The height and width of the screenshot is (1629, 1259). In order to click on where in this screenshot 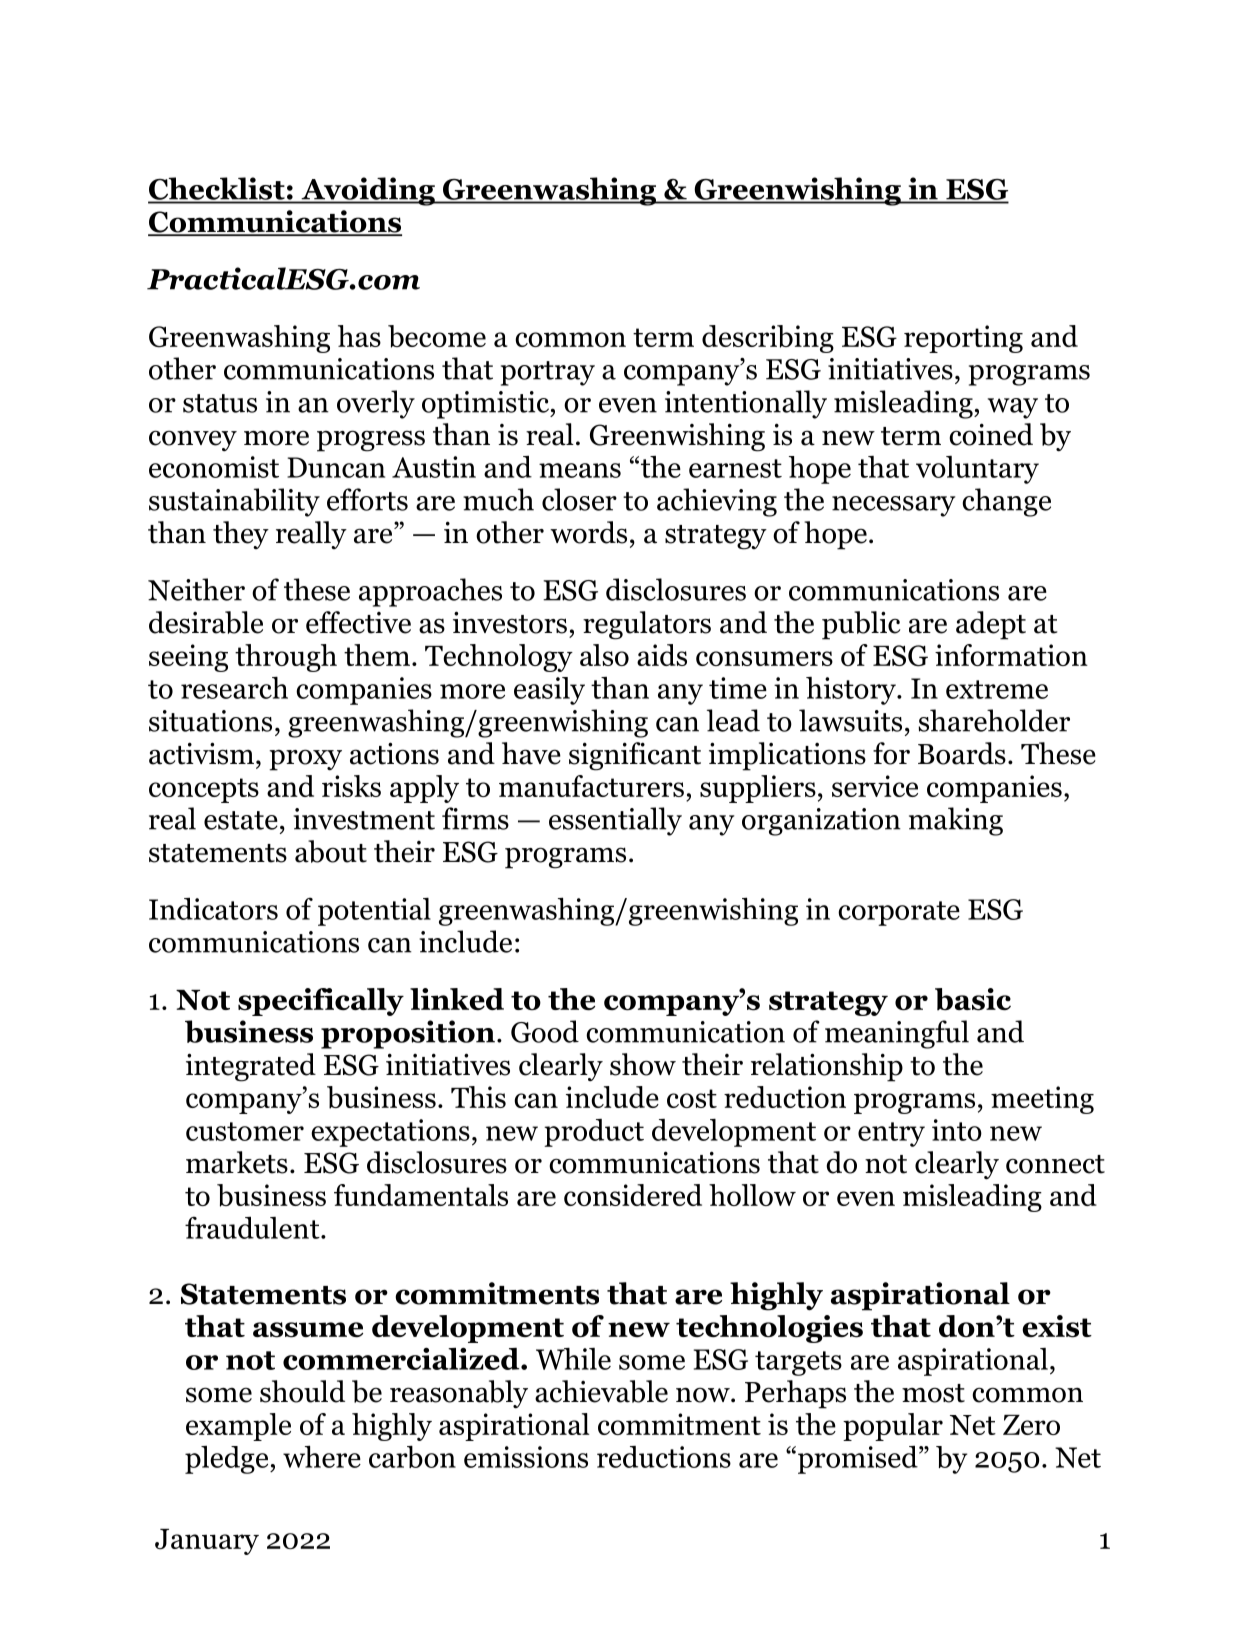, I will do `click(322, 1456)`.
